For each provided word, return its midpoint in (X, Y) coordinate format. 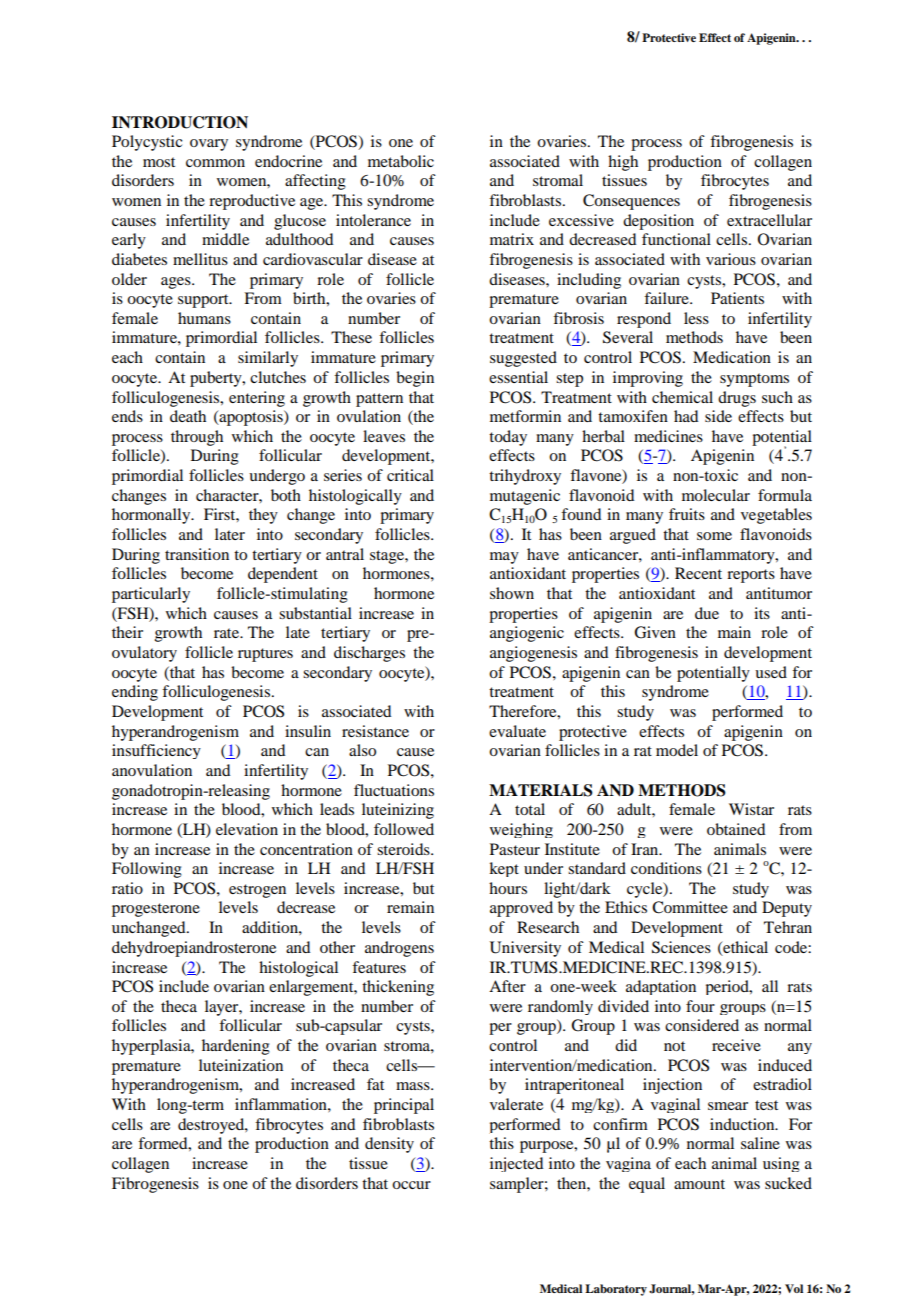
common (215, 163)
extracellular (769, 220)
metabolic (401, 161)
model (677, 750)
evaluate (517, 731)
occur (411, 1185)
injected (516, 1164)
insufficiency (156, 751)
